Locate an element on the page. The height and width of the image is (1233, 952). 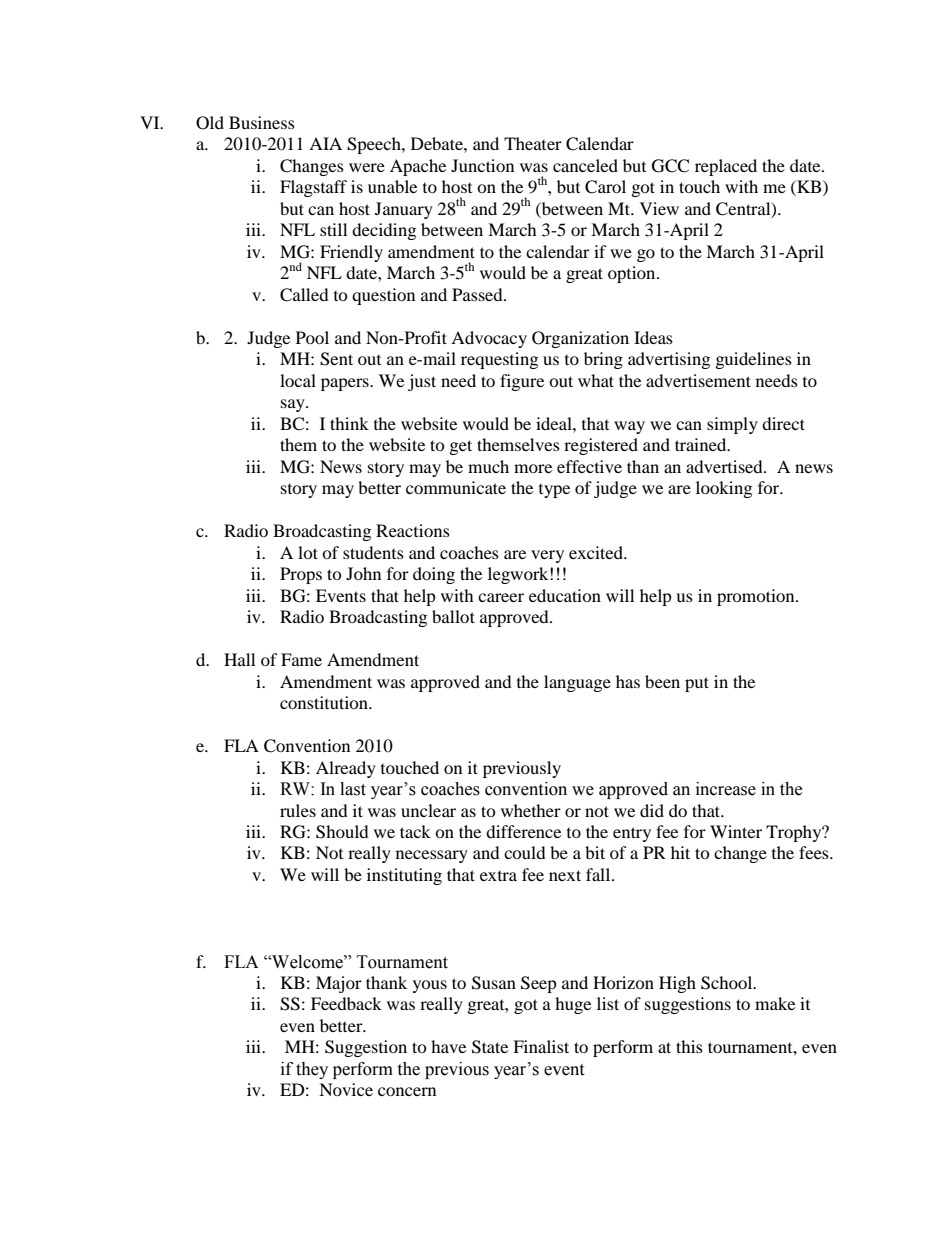
Props is located at coordinates (301, 575).
